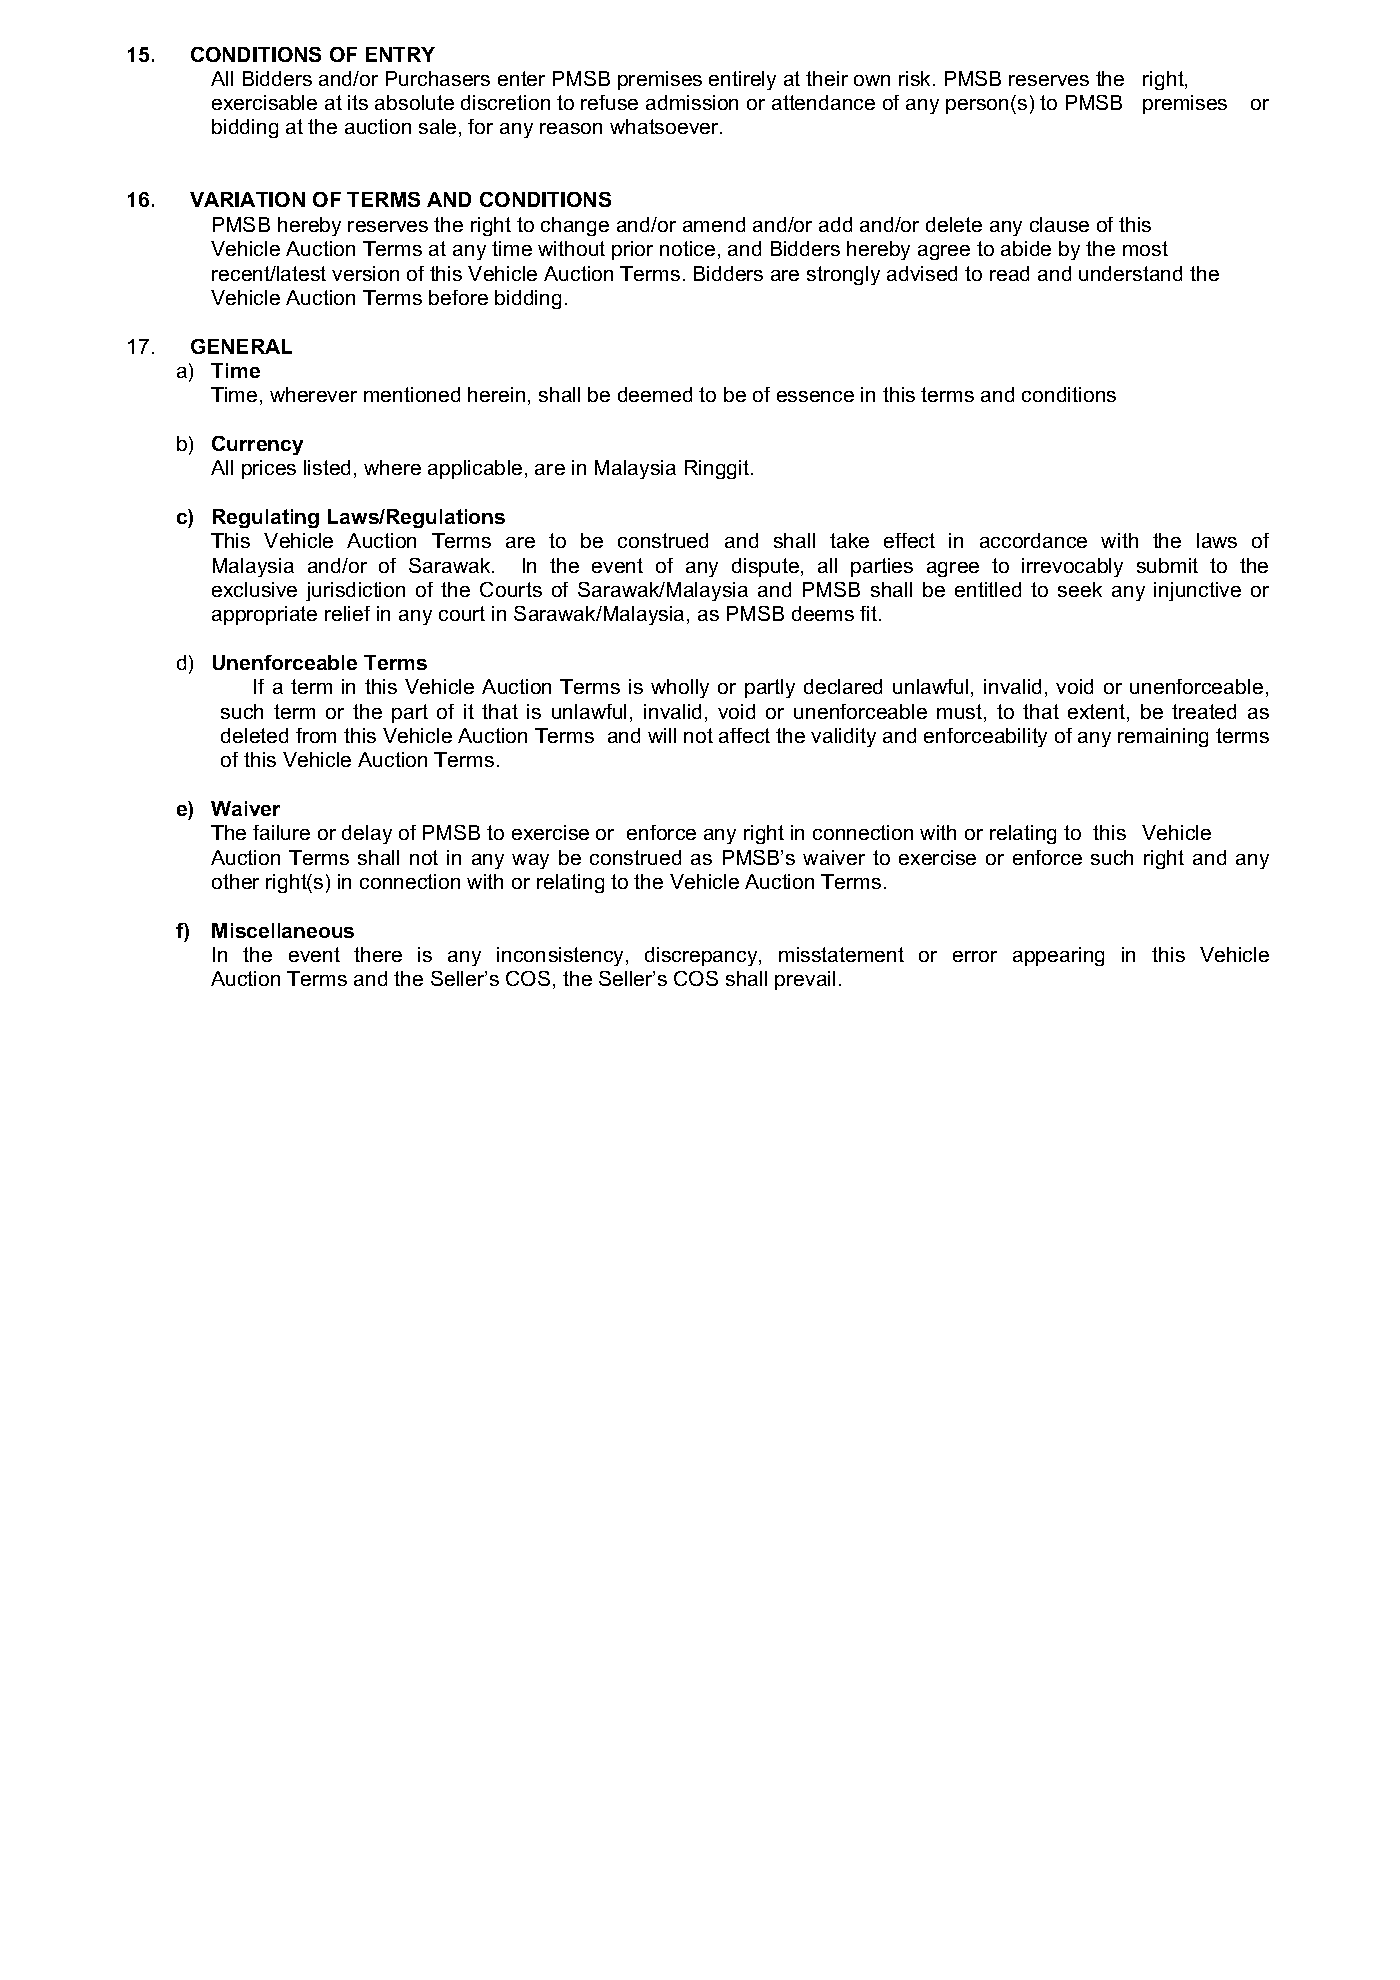  I want to click on accordance, so click(1033, 540).
